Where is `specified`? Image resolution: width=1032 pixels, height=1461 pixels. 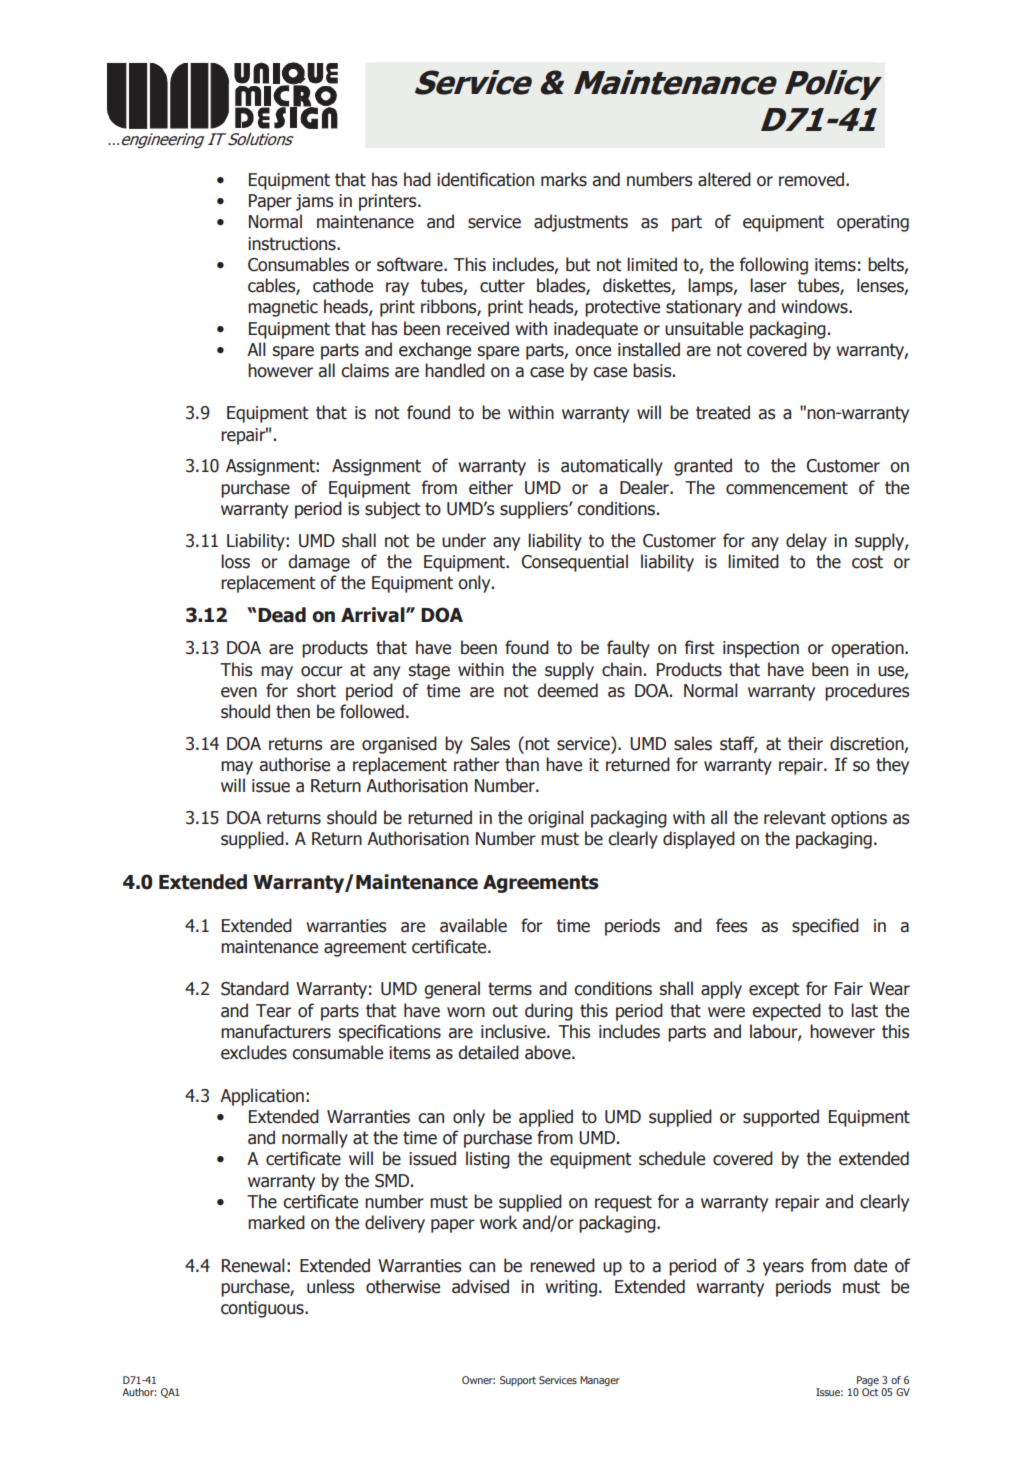
specified is located at coordinates (825, 927).
